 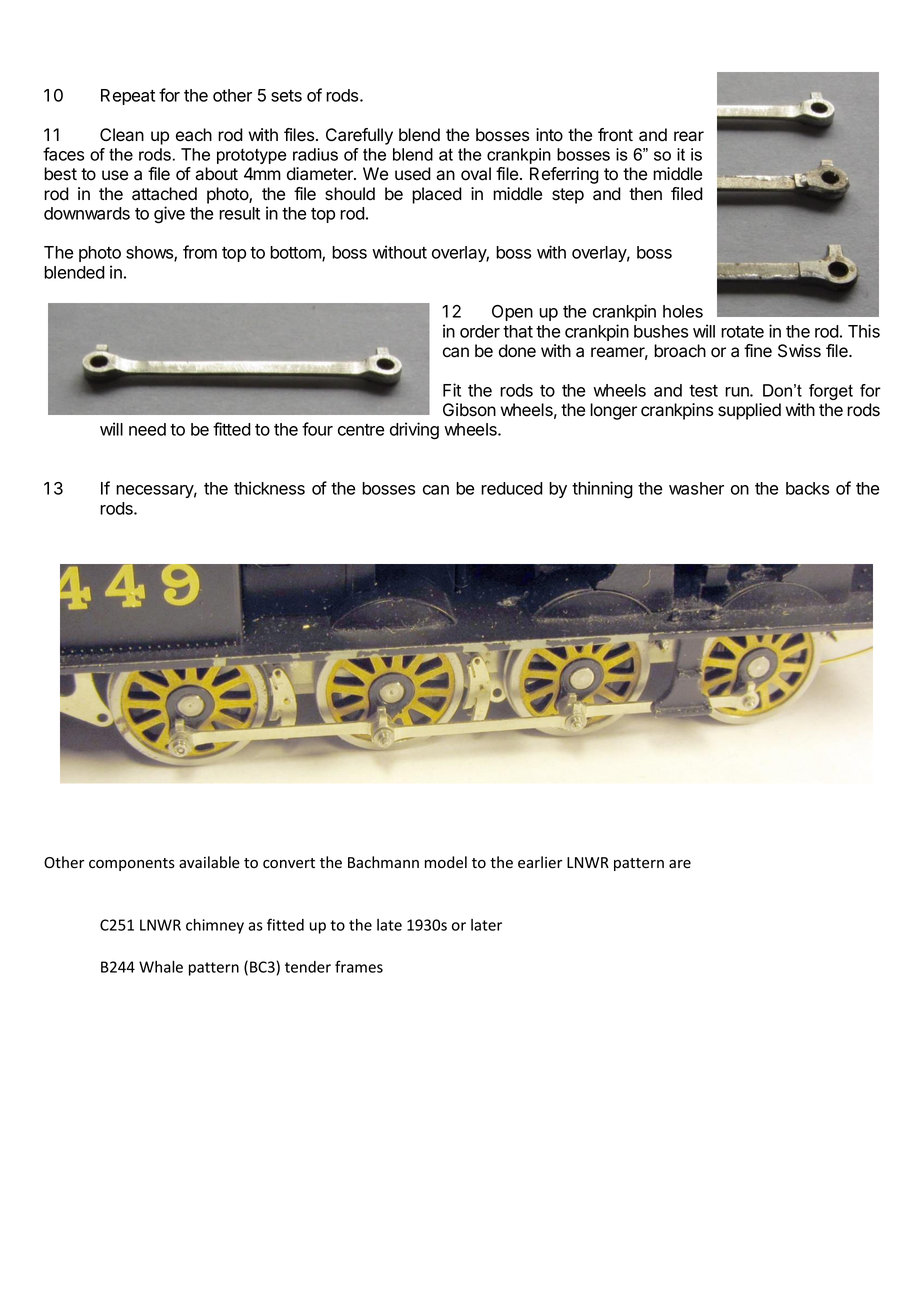 What do you see at coordinates (122, 135) in the screenshot?
I see `Clean` at bounding box center [122, 135].
